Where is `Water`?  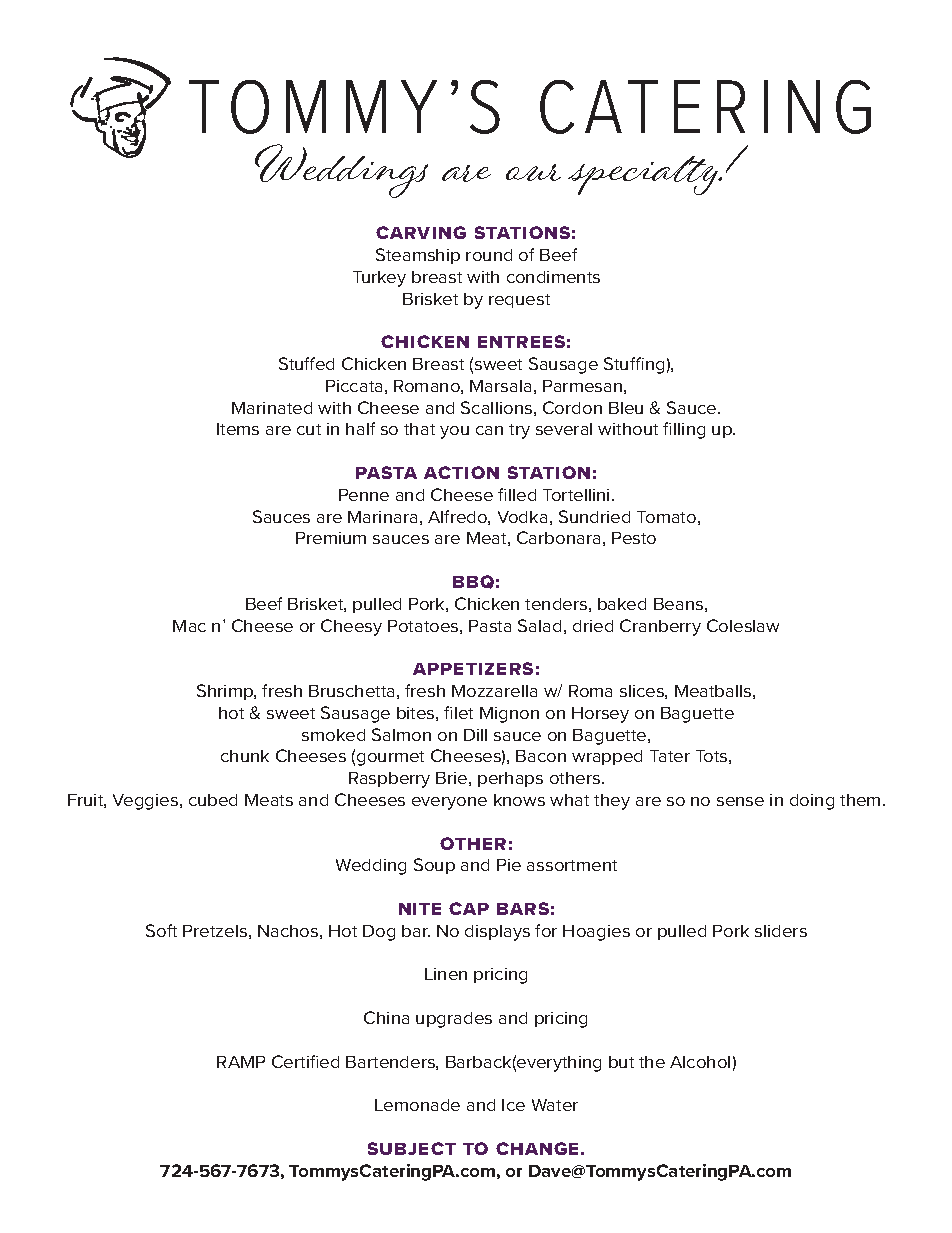
Water is located at coordinates (555, 1105).
